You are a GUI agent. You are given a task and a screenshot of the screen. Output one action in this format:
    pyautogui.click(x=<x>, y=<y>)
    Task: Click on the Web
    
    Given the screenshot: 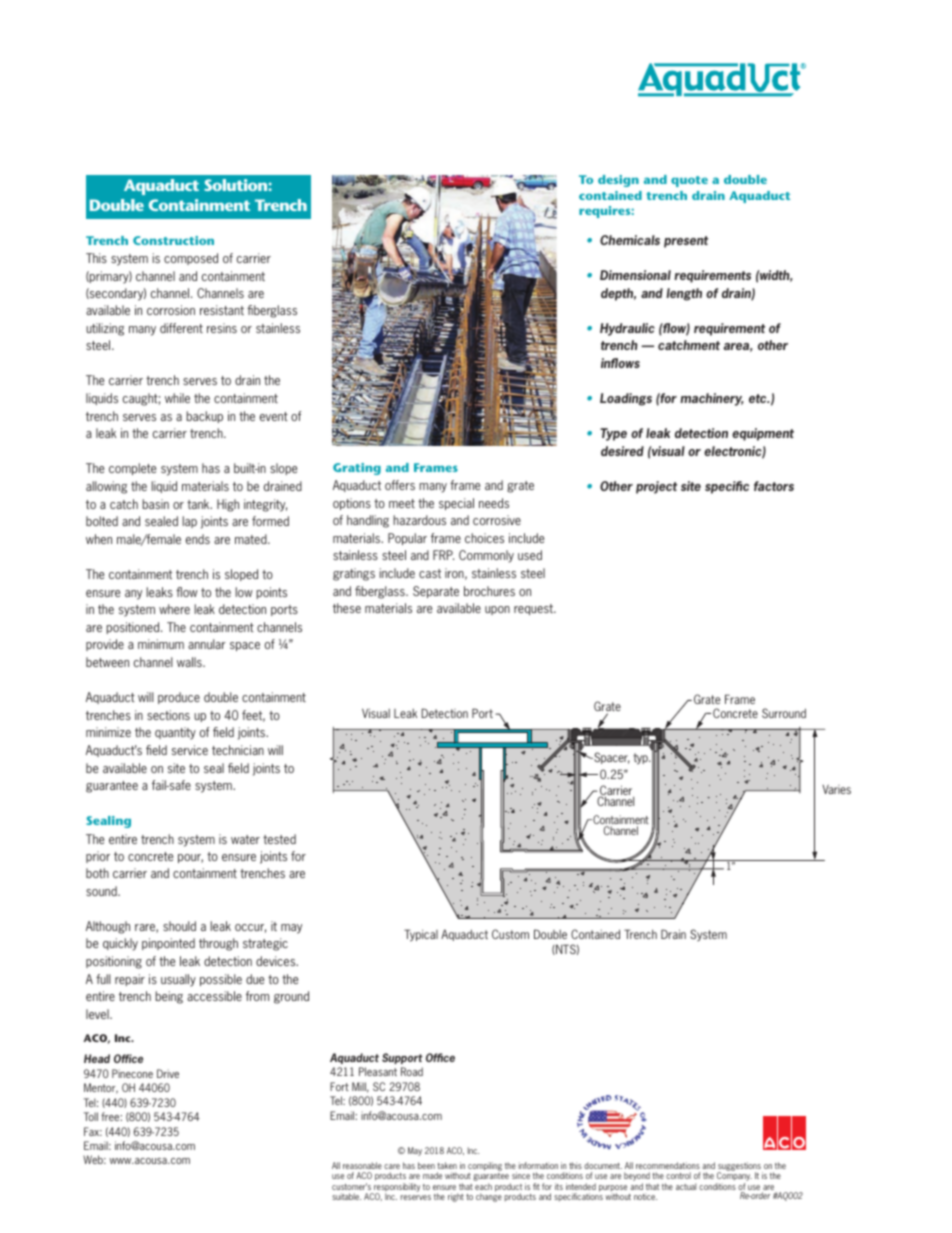 What is the action you would take?
    pyautogui.click(x=94, y=1159)
